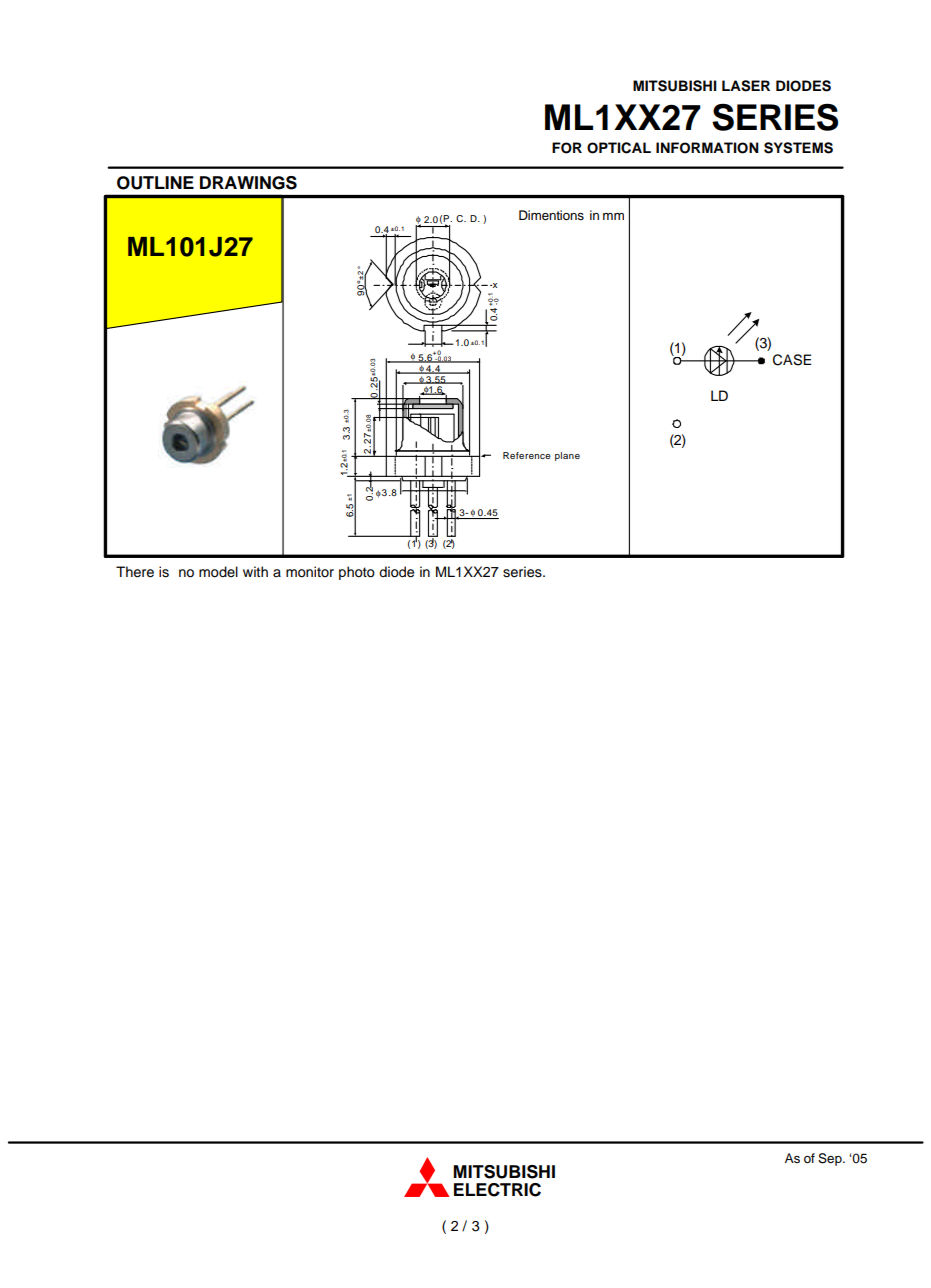 The width and height of the page is (931, 1288). Describe the element at coordinates (527, 455) in the page. I see `Reference` at that location.
